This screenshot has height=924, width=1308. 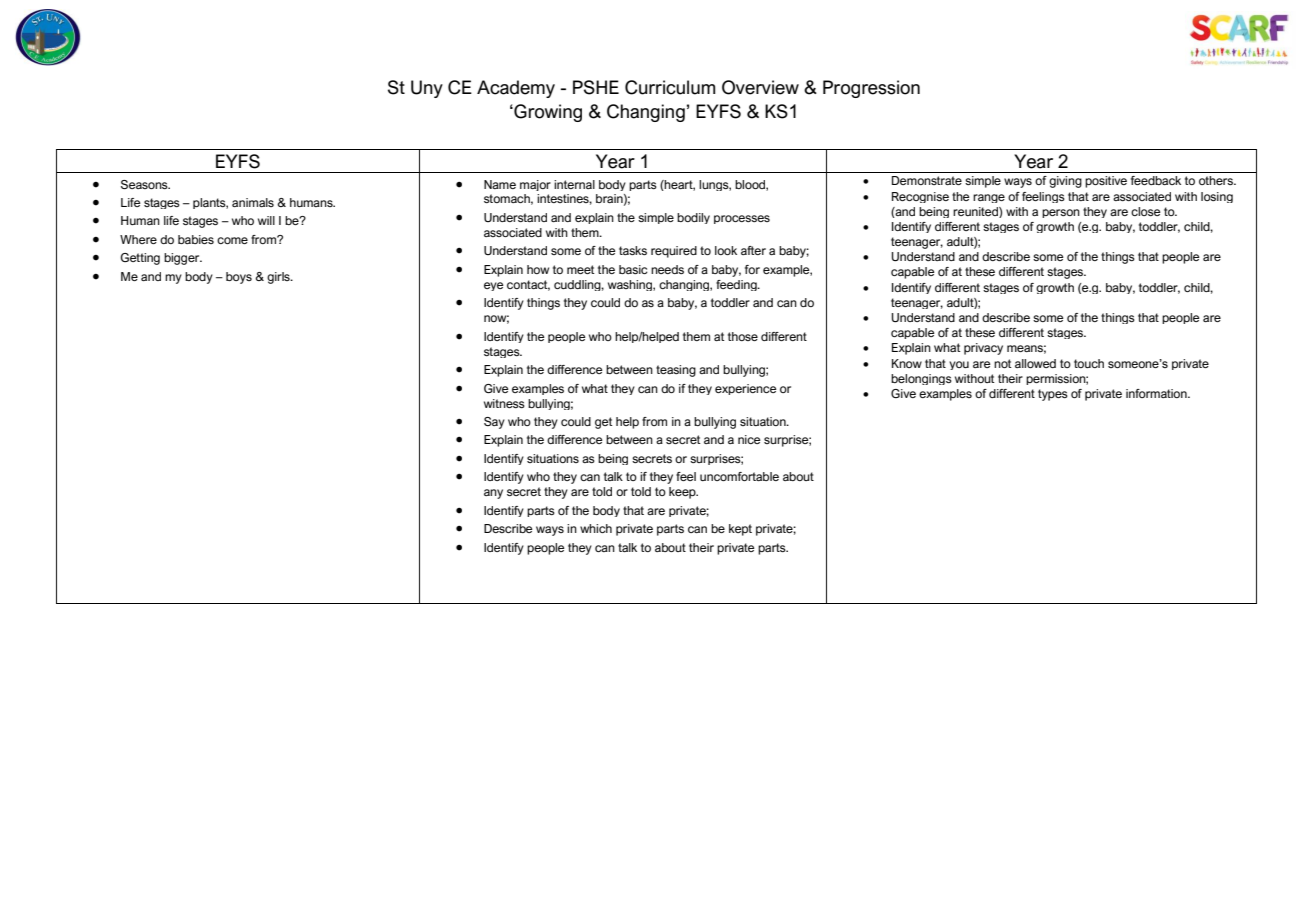 What do you see at coordinates (674, 252) in the screenshot?
I see `required` at bounding box center [674, 252].
